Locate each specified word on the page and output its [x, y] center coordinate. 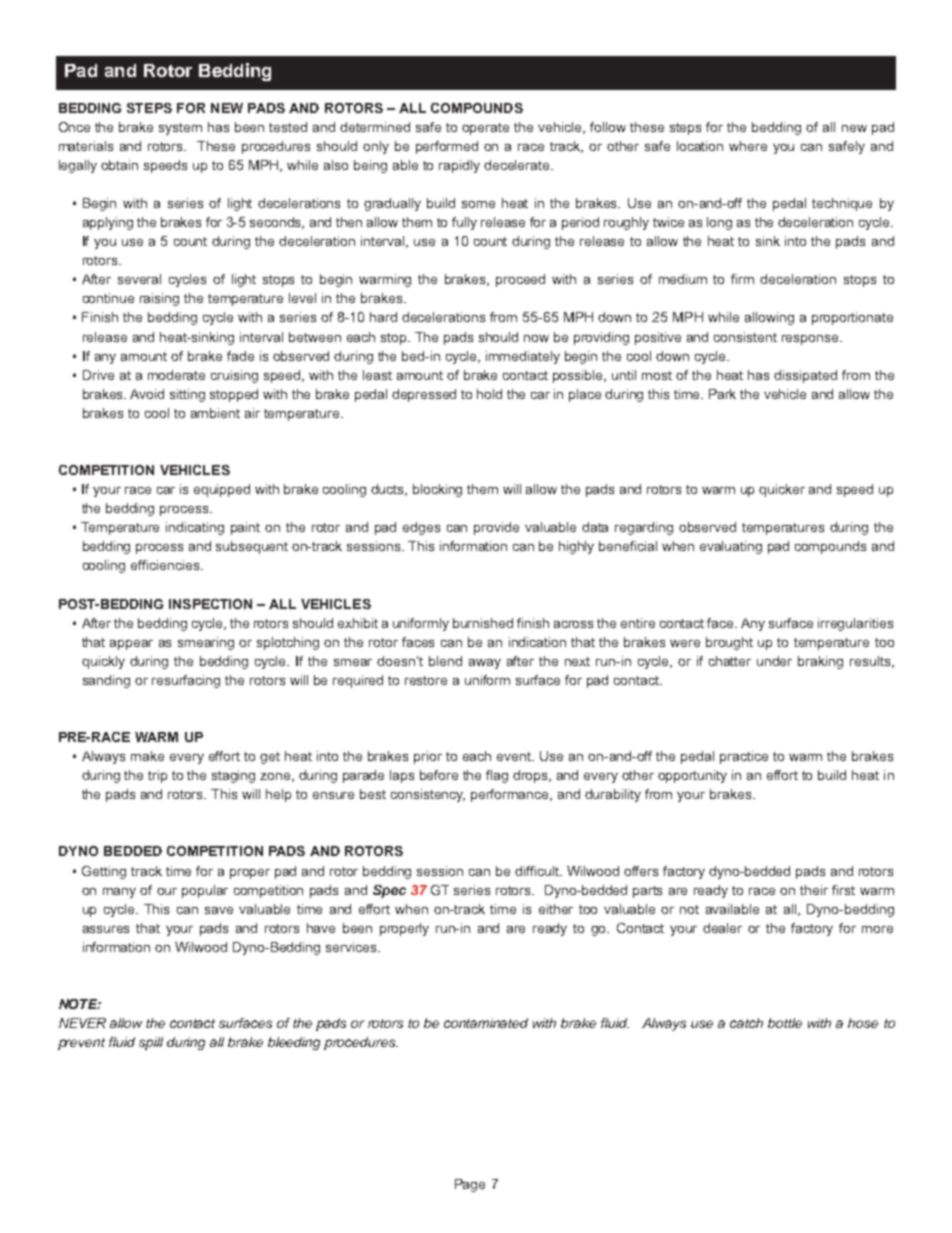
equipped [222, 490]
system [180, 129]
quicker [782, 490]
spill [151, 1043]
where [748, 146]
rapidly [459, 166]
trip [157, 776]
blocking [437, 490]
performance [511, 795]
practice [744, 757]
